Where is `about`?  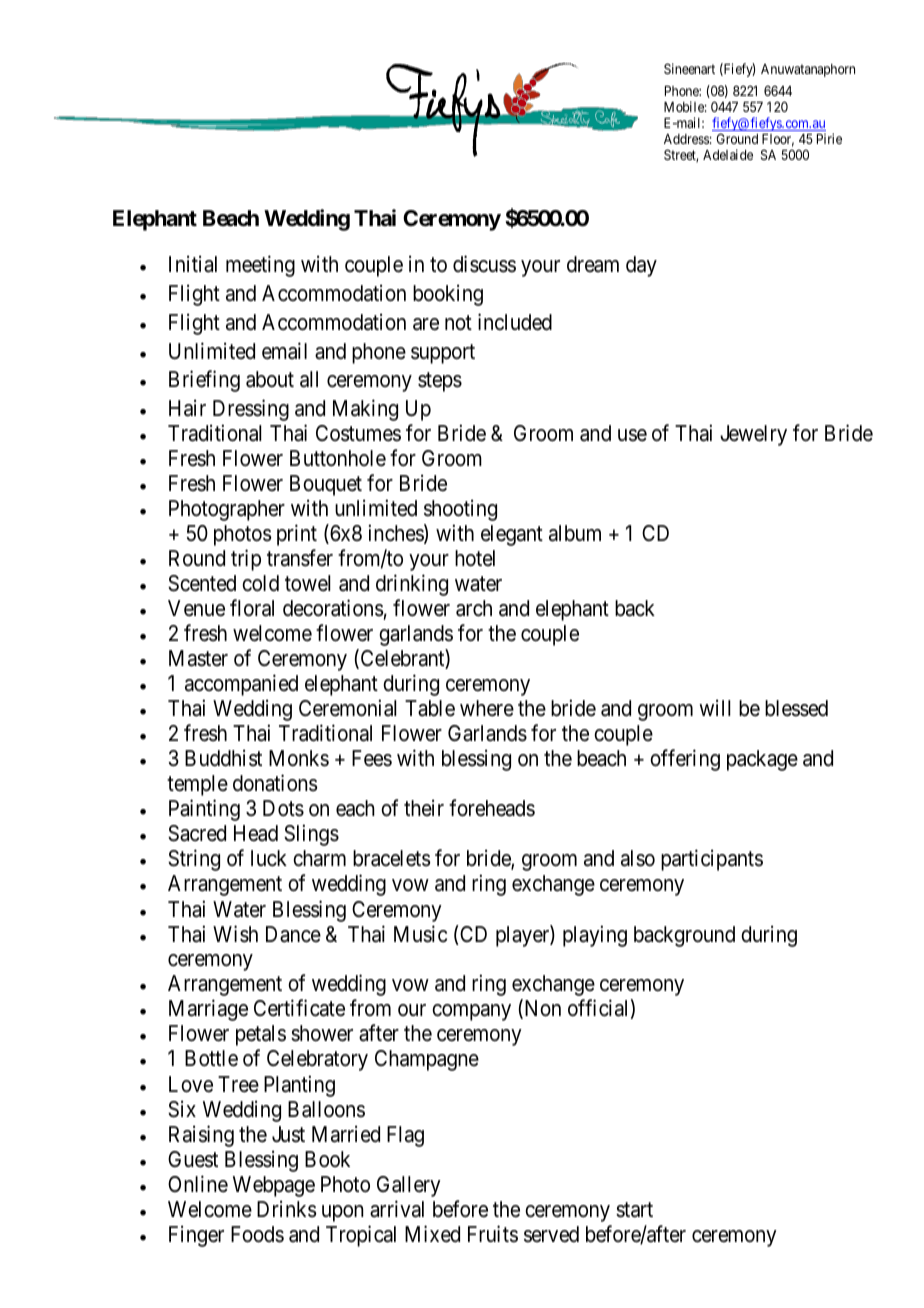
about is located at coordinates (270, 379).
